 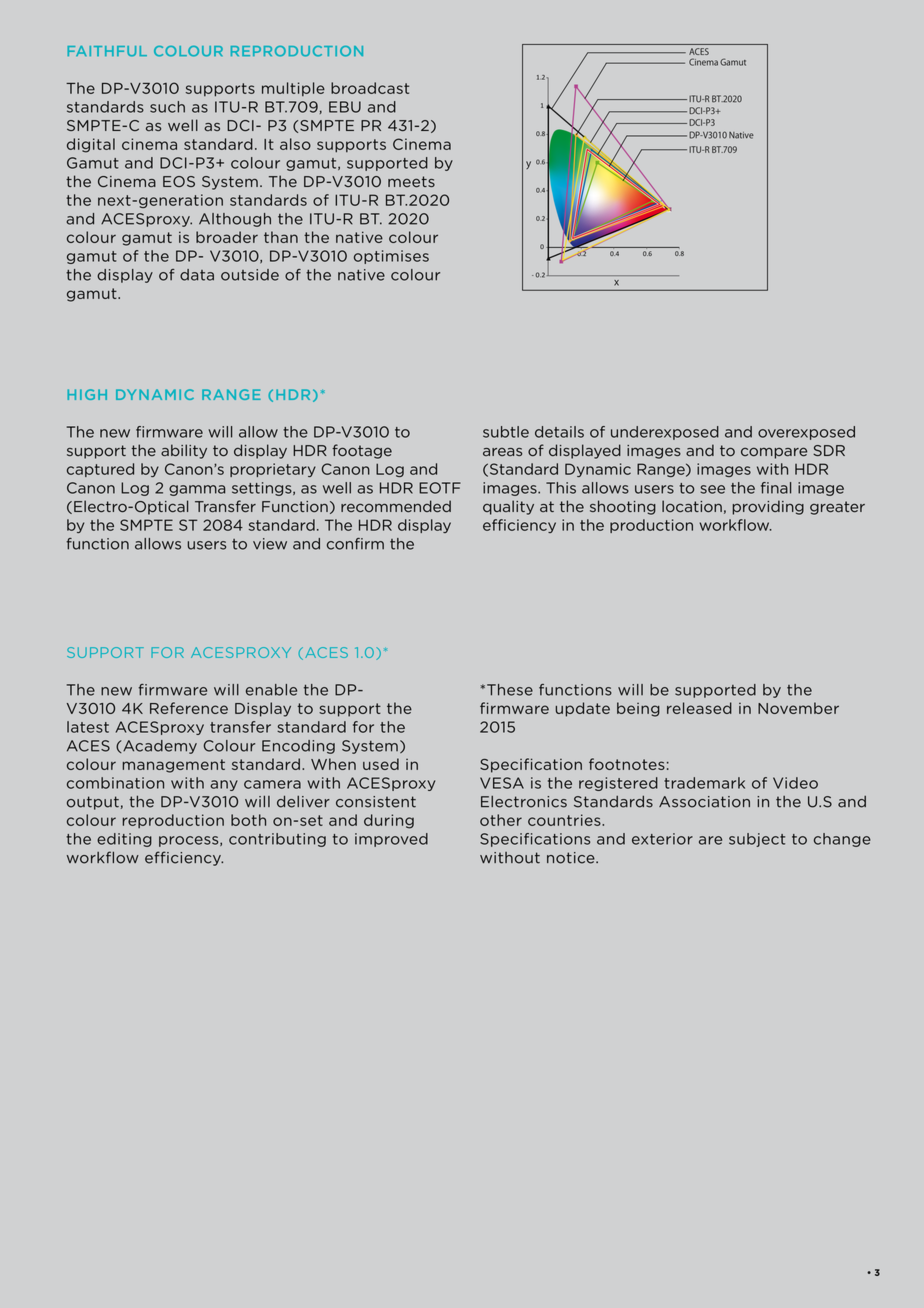 What do you see at coordinates (167, 107) in the screenshot?
I see `such` at bounding box center [167, 107].
